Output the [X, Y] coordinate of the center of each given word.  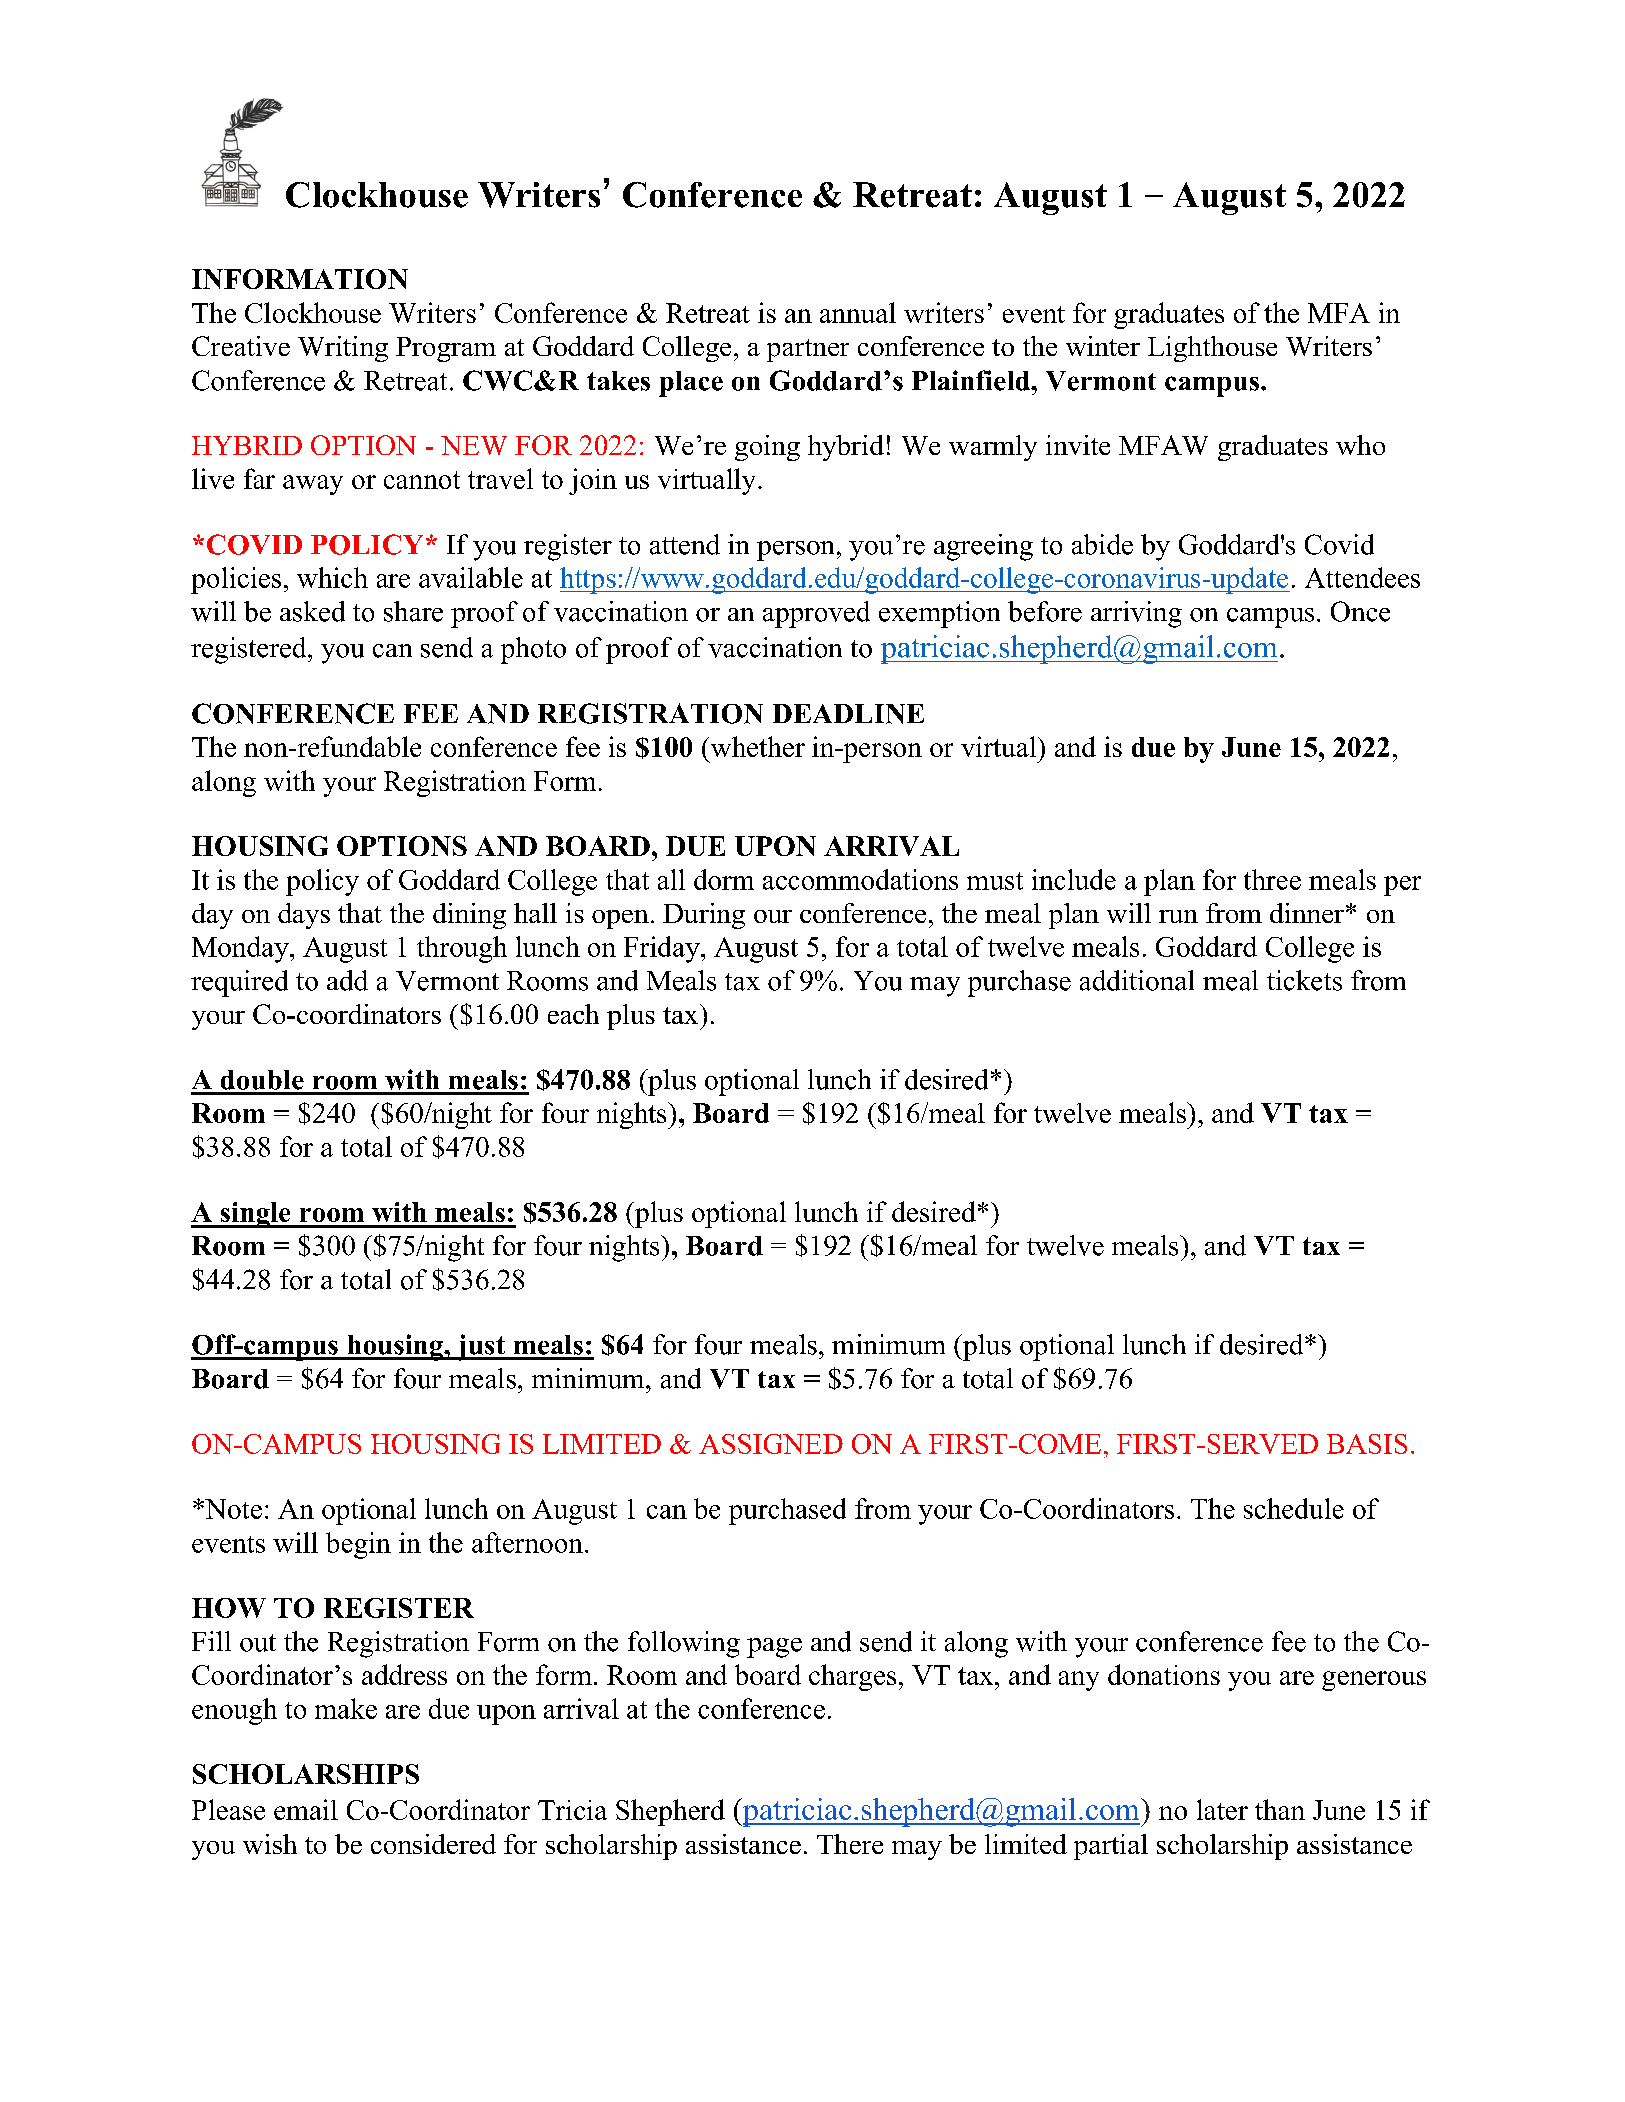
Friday [663, 949]
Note [232, 1509]
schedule [1294, 1508]
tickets [1304, 980]
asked [312, 611]
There [850, 1844]
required [239, 983]
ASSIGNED [771, 1444]
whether [756, 746]
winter [1103, 346]
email [306, 1809]
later [1222, 1809]
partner [808, 350]
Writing [343, 349]
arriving [1136, 614]
